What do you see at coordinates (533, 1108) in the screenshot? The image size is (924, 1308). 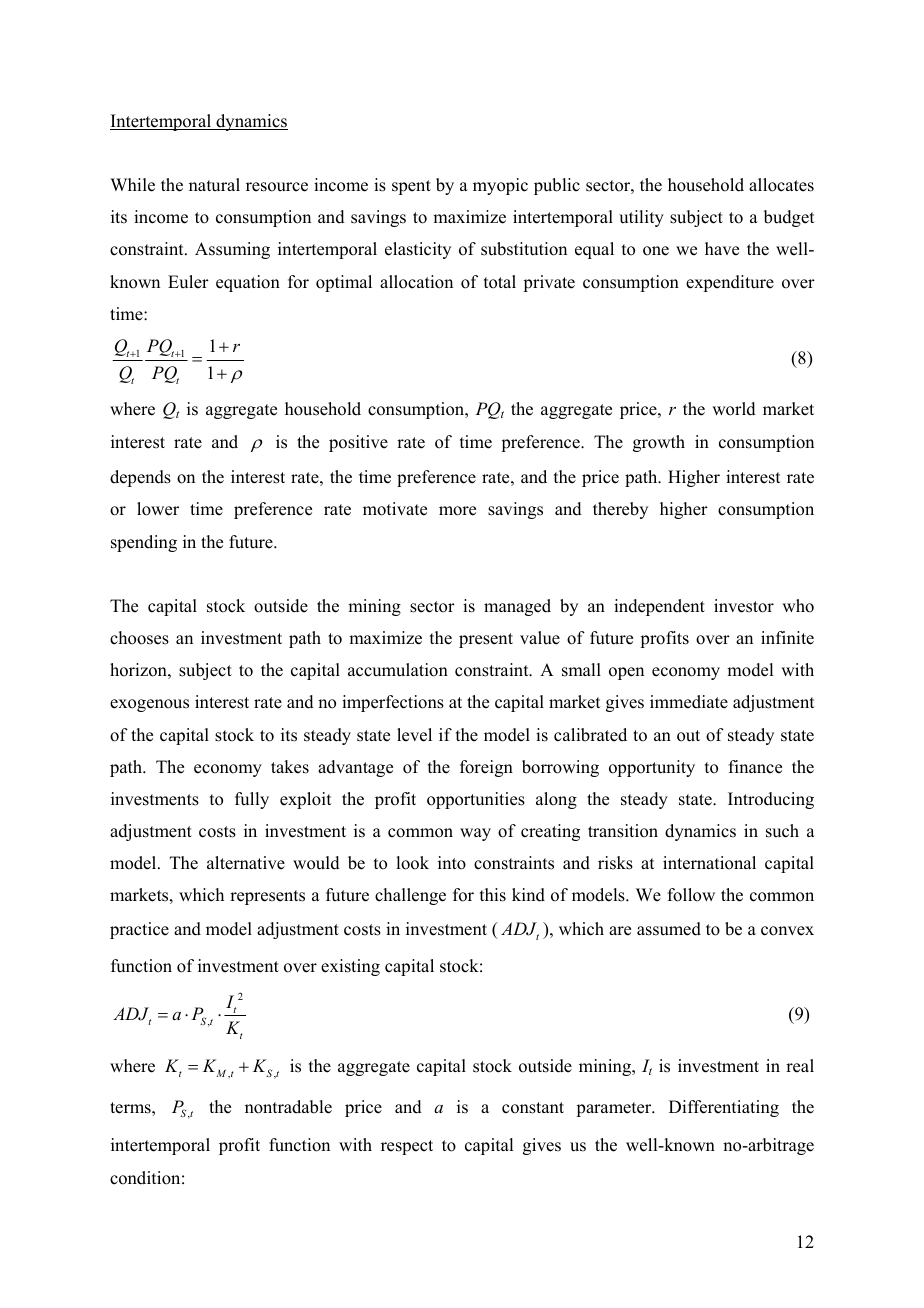 I see `constant` at bounding box center [533, 1108].
